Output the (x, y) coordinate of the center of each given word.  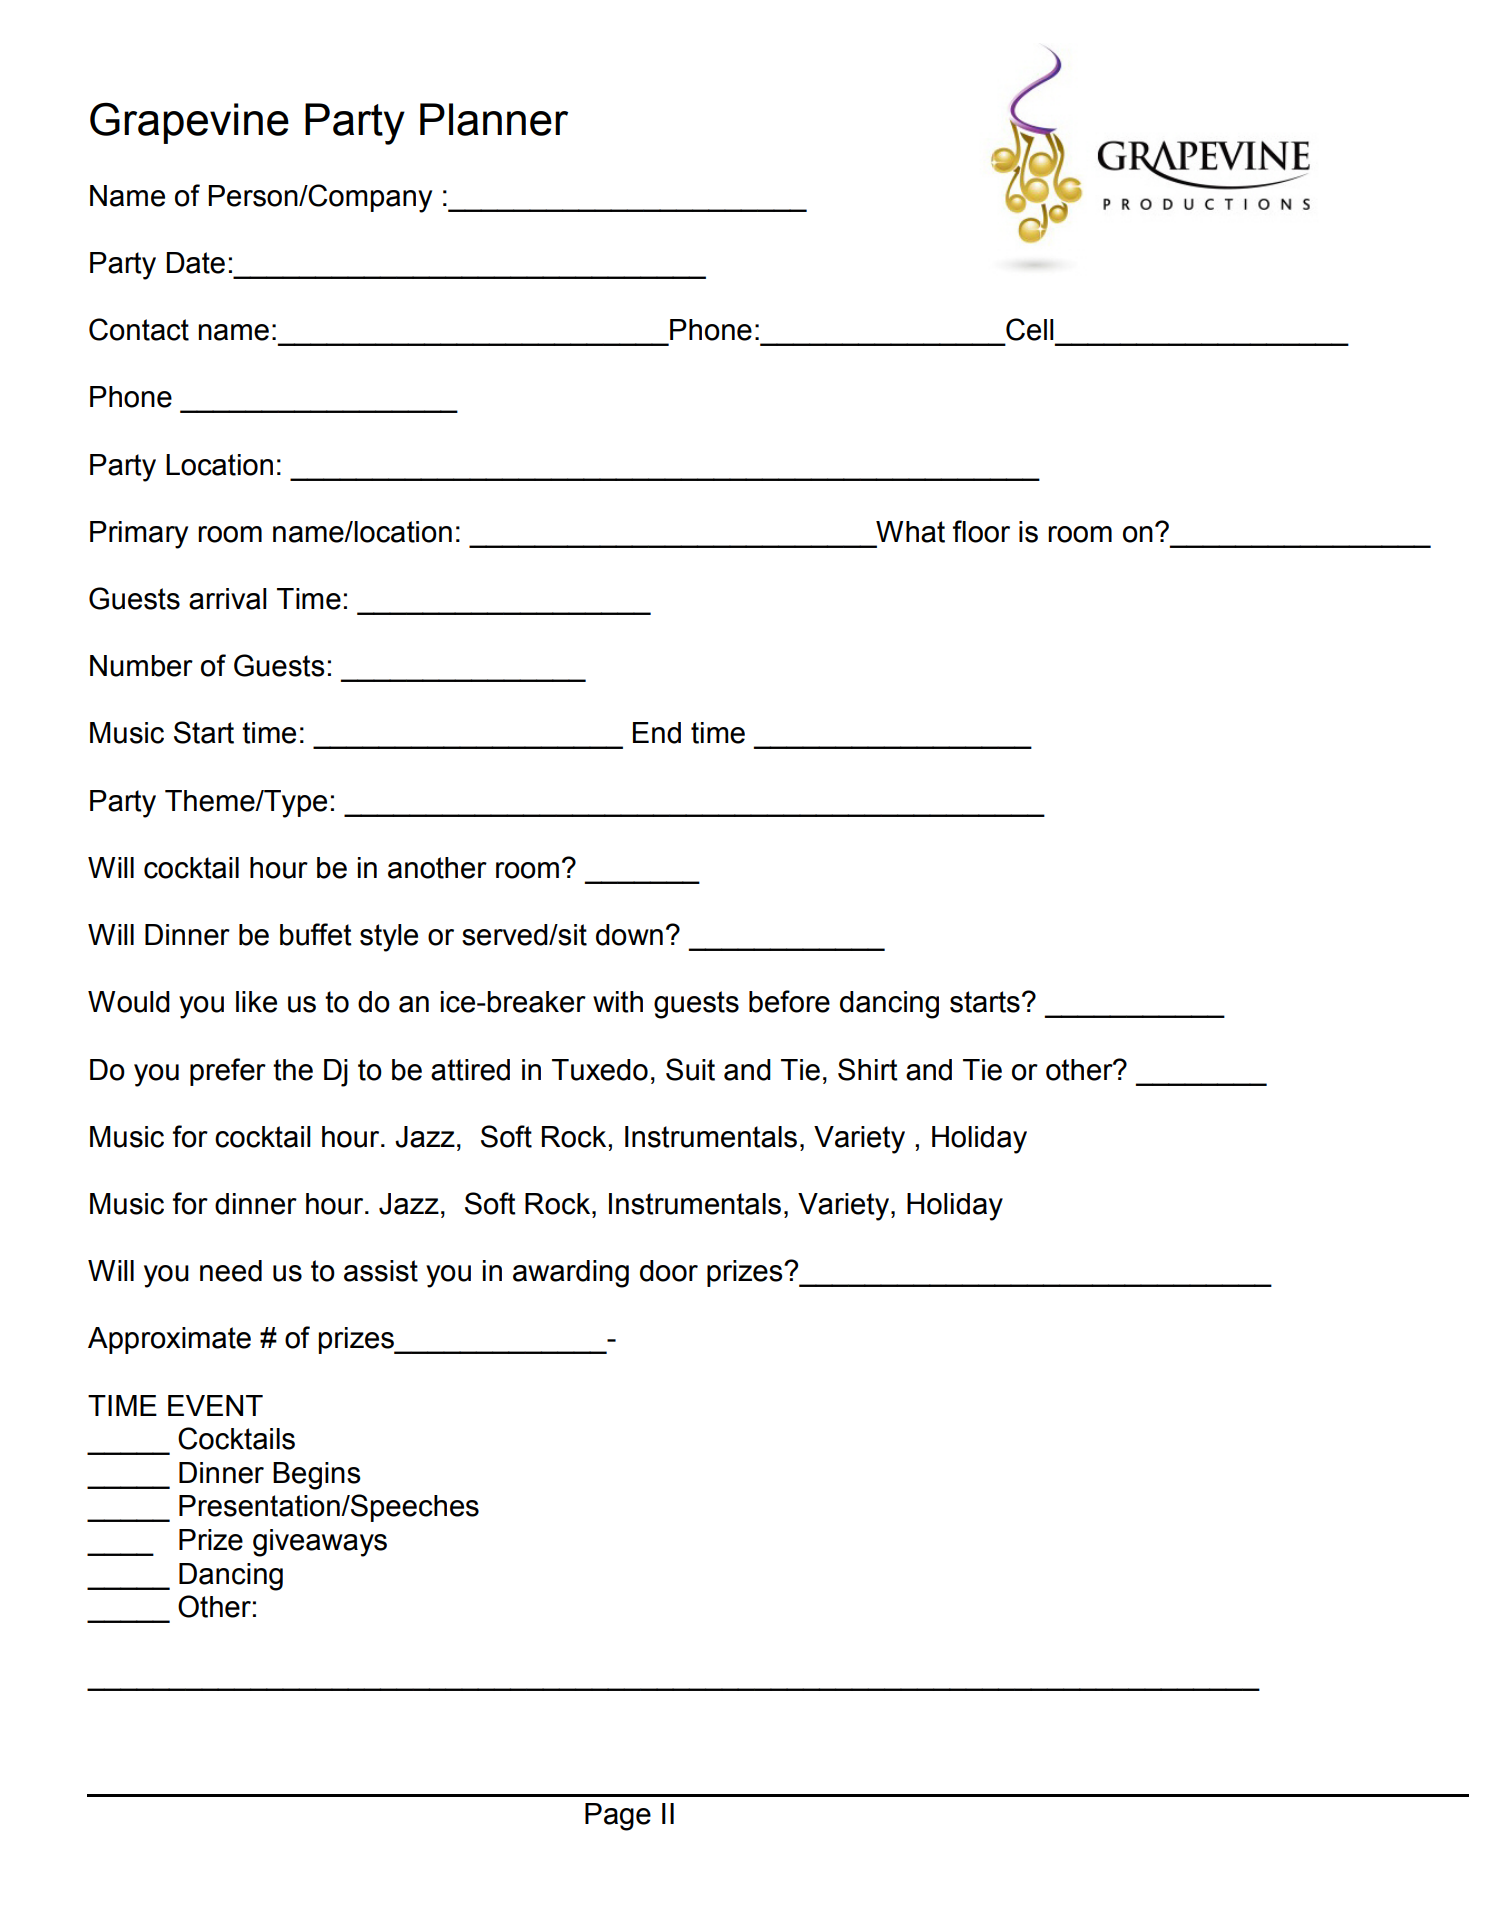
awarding (571, 1274)
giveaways (320, 1543)
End (657, 733)
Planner (494, 119)
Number (141, 666)
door (669, 1271)
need (231, 1271)
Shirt (868, 1069)
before (789, 1001)
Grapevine (189, 123)
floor (981, 531)
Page (618, 1817)
